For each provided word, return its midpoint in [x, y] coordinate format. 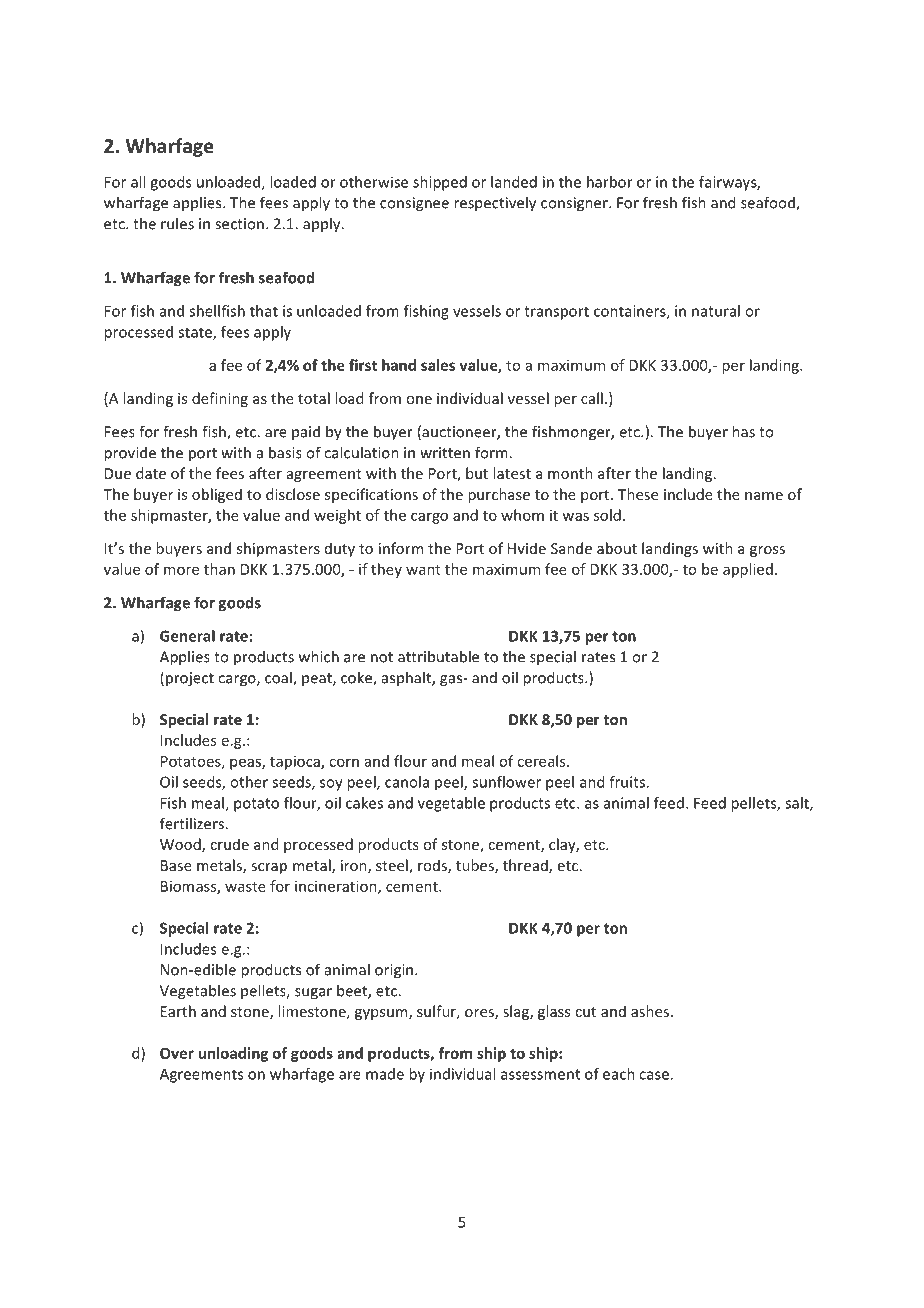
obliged [217, 495]
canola [407, 782]
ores [480, 1014]
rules [177, 223]
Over [177, 1053]
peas [246, 764]
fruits [627, 782]
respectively [495, 204]
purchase [499, 495]
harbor [610, 182]
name [764, 496]
